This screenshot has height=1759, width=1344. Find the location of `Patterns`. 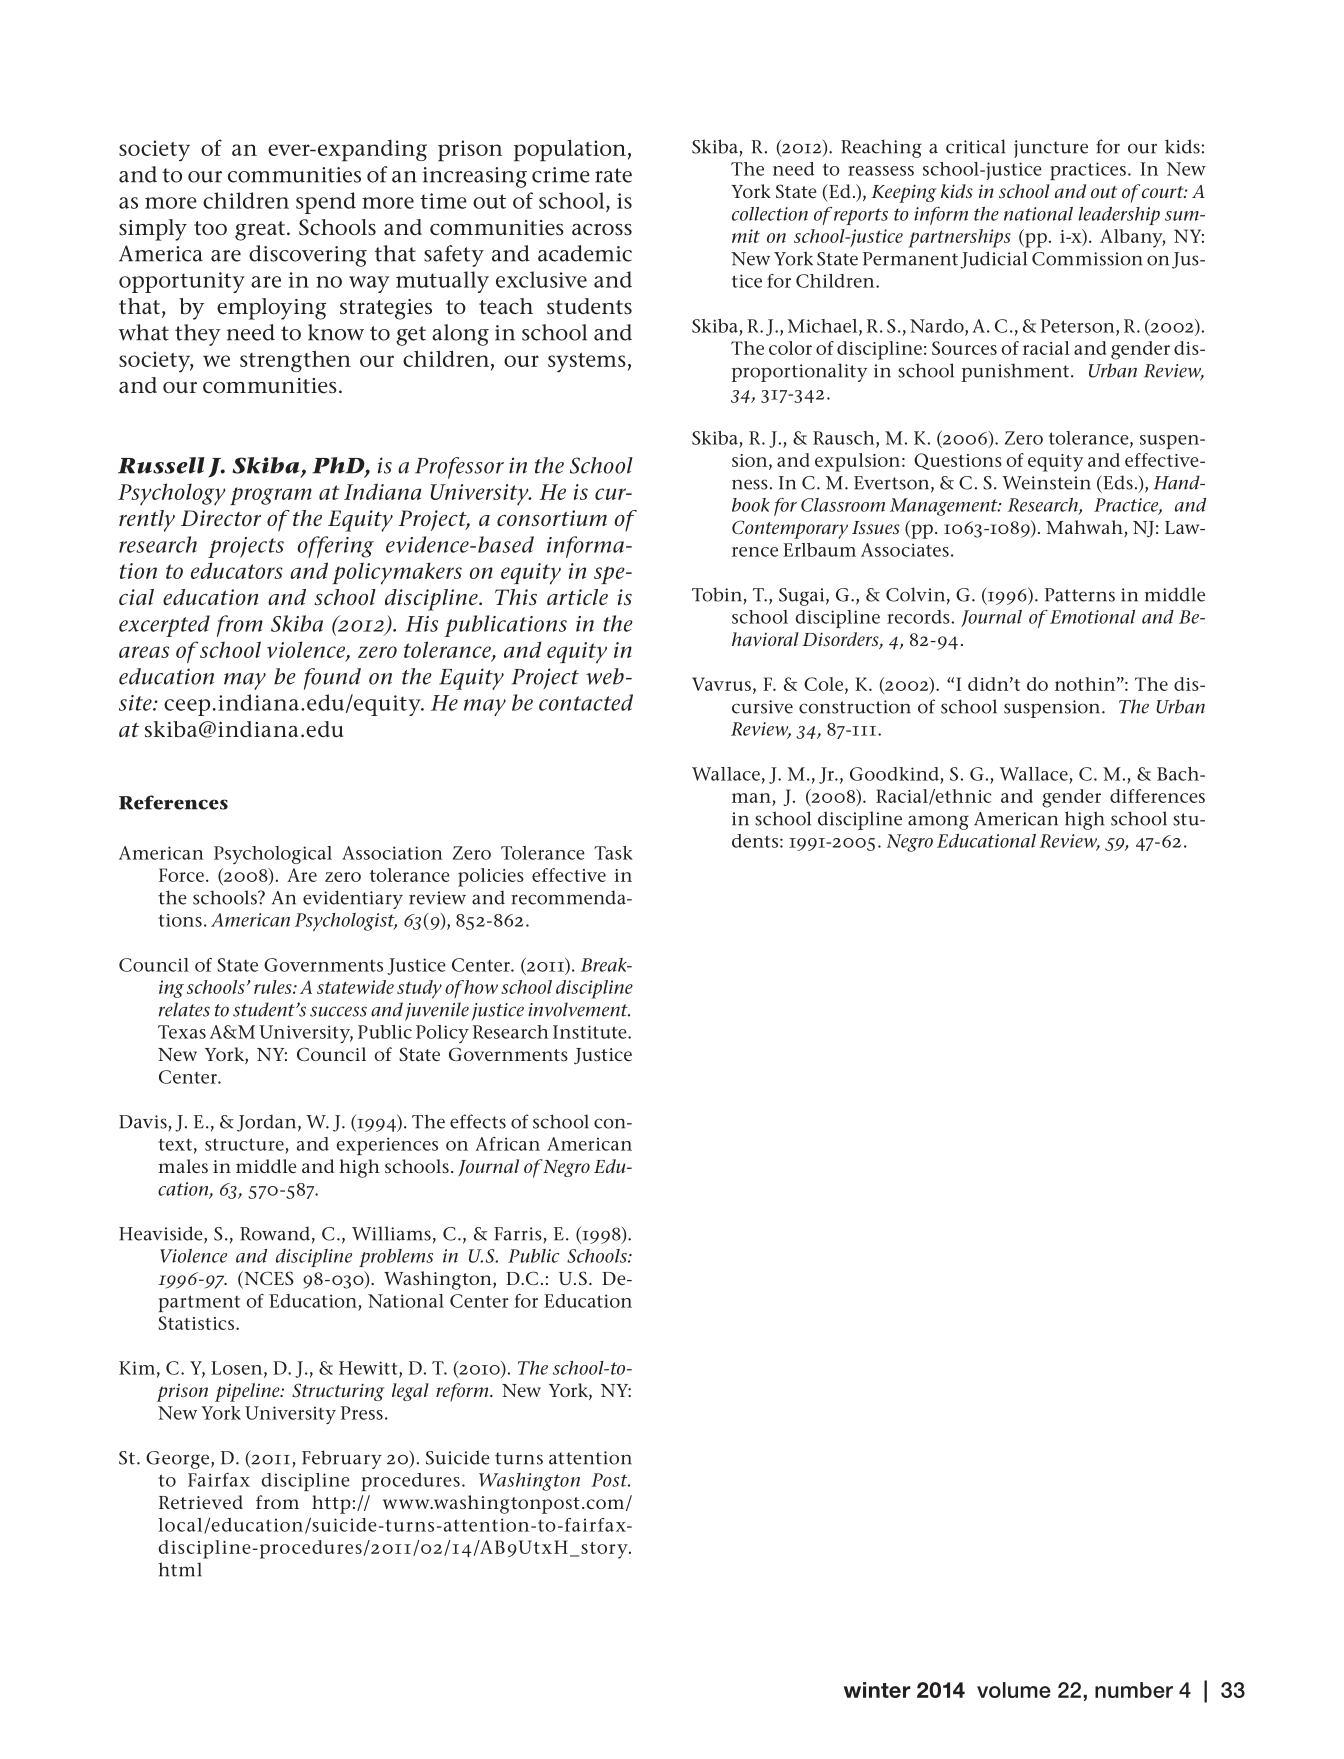

Patterns is located at coordinates (1080, 595).
